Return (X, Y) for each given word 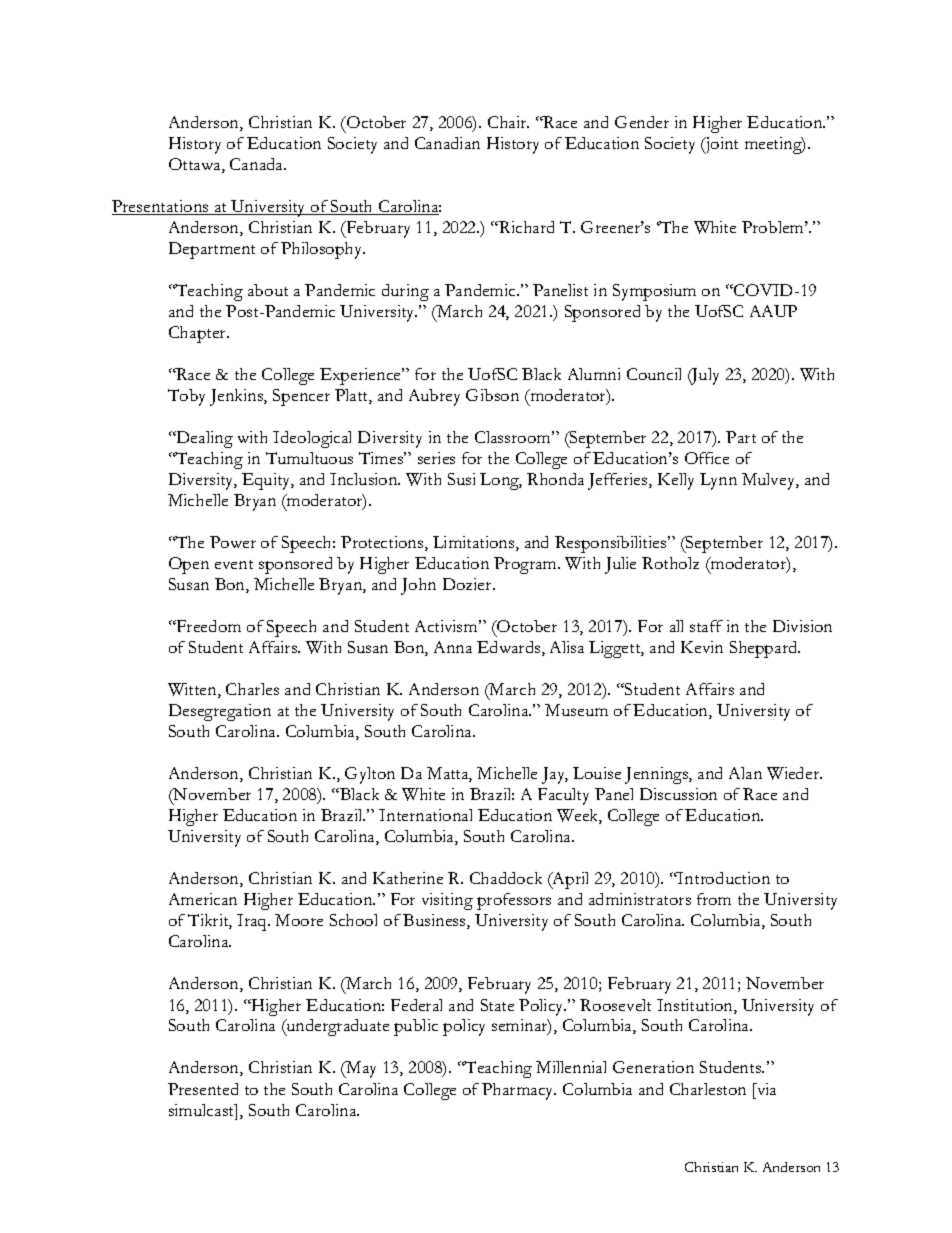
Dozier (468, 584)
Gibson (492, 395)
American (203, 899)
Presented (203, 1089)
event (234, 564)
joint (721, 145)
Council (654, 374)
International (425, 815)
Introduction (723, 878)
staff (706, 626)
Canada (258, 164)
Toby (186, 397)
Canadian (447, 143)
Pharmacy (519, 1091)
